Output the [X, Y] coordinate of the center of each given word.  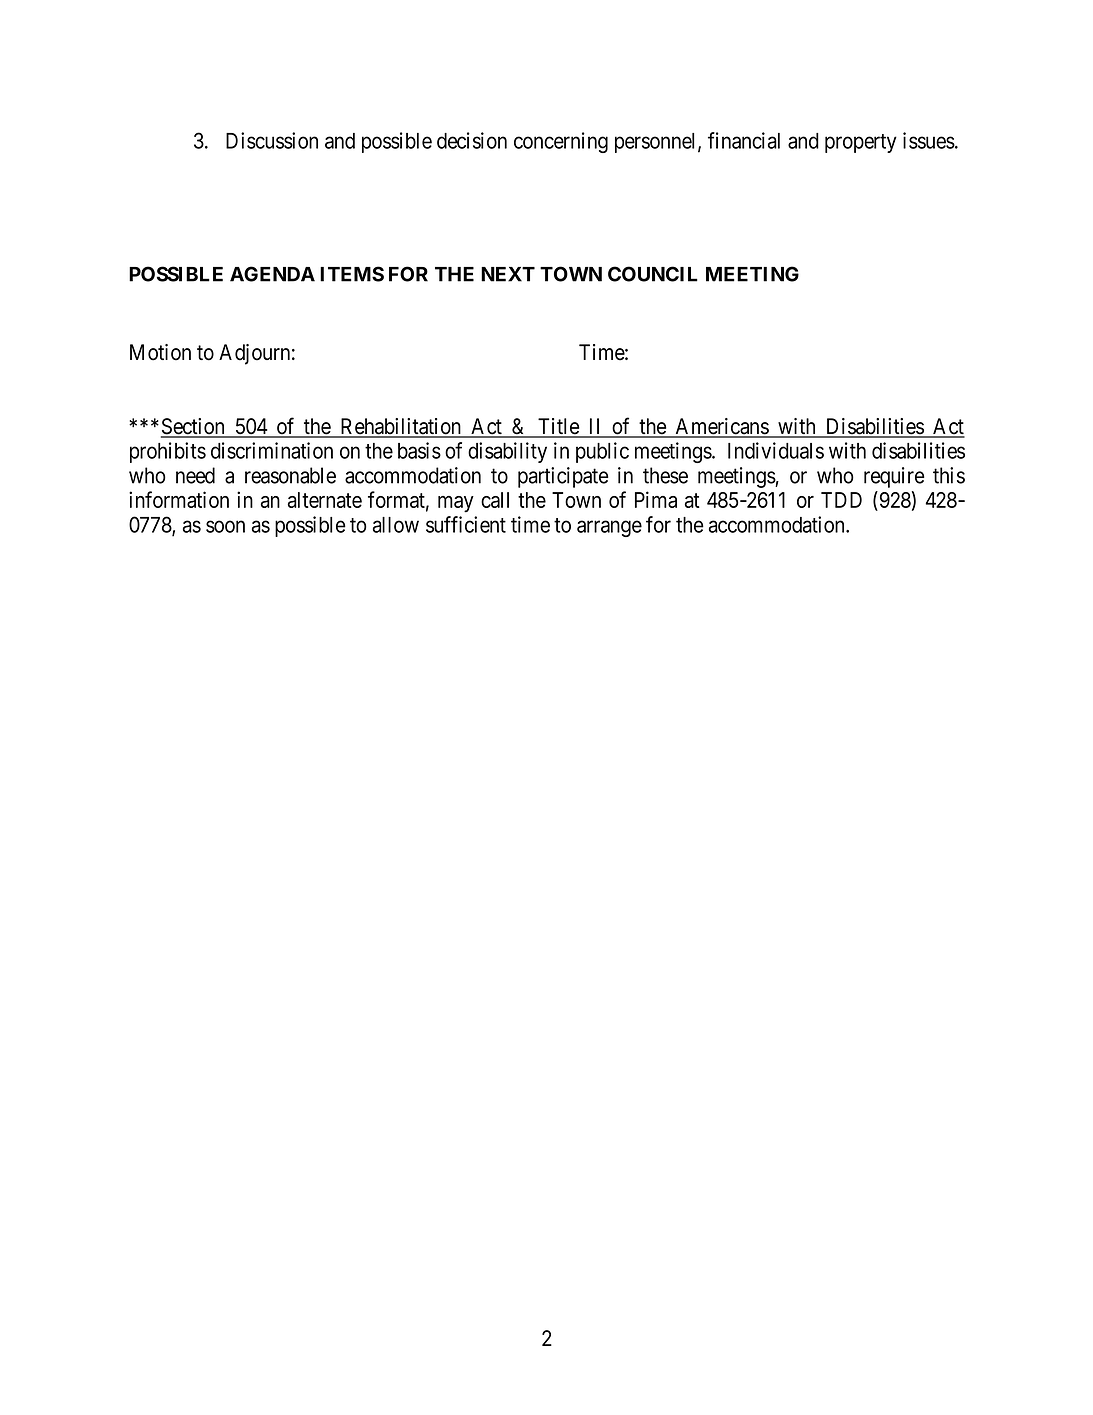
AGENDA [272, 274]
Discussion [272, 140]
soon [225, 526]
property [861, 143]
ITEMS [352, 274]
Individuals [776, 450]
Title [558, 427]
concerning [561, 142]
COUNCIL [653, 274]
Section [194, 427]
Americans [721, 427]
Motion [160, 352]
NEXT [508, 274]
